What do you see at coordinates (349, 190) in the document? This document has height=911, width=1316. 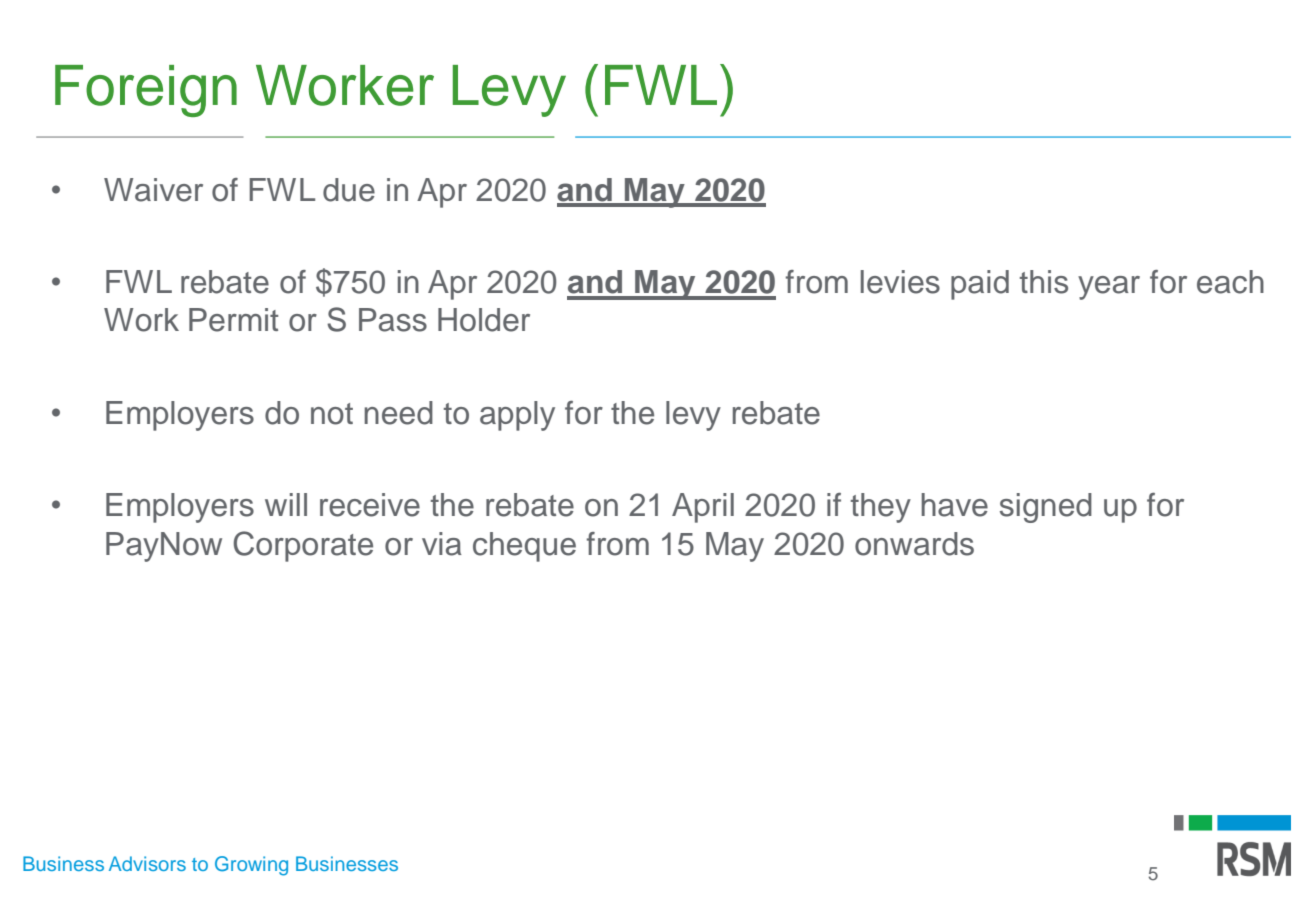 I see `due` at bounding box center [349, 190].
